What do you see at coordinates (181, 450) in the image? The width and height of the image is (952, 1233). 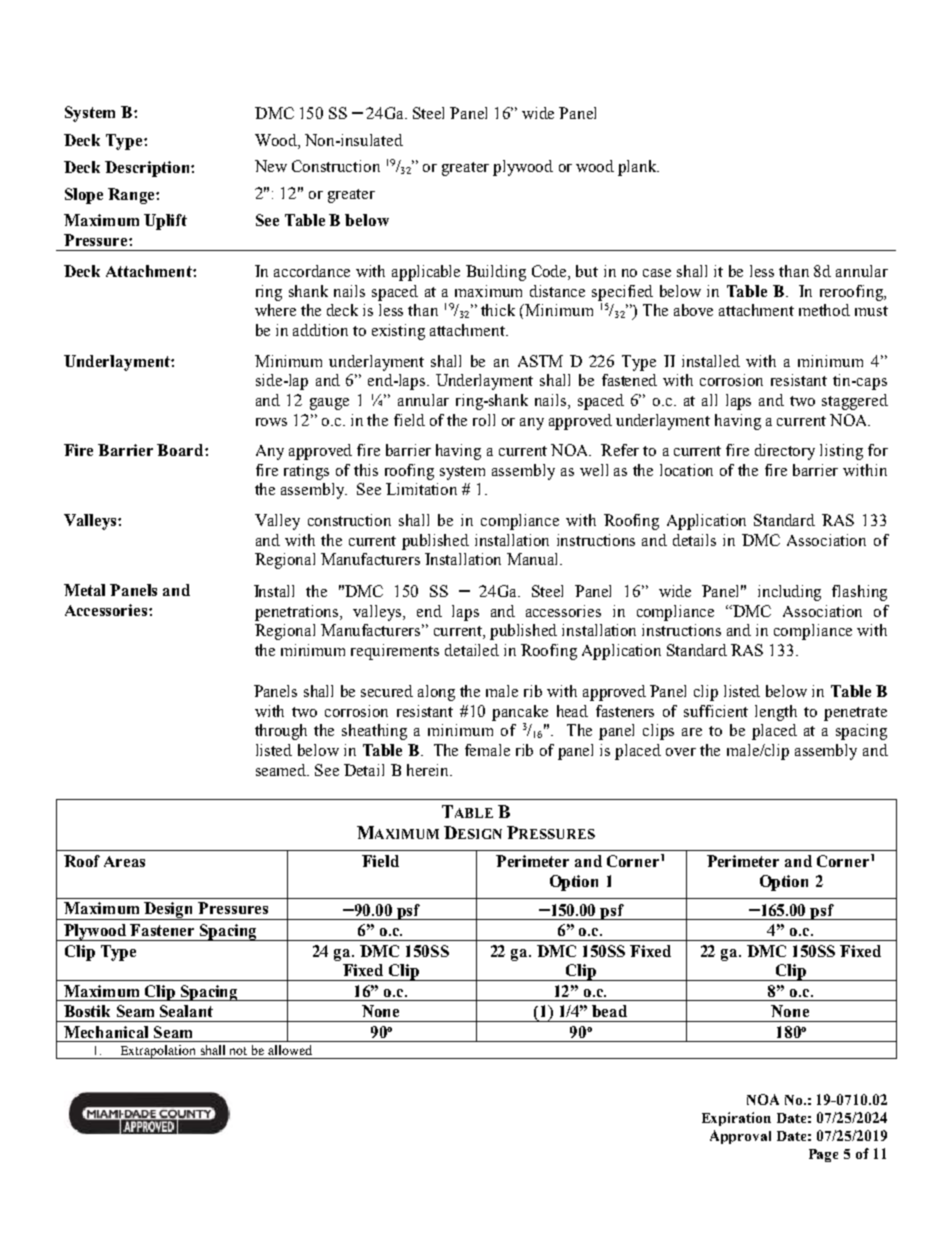 I see `Board` at bounding box center [181, 450].
